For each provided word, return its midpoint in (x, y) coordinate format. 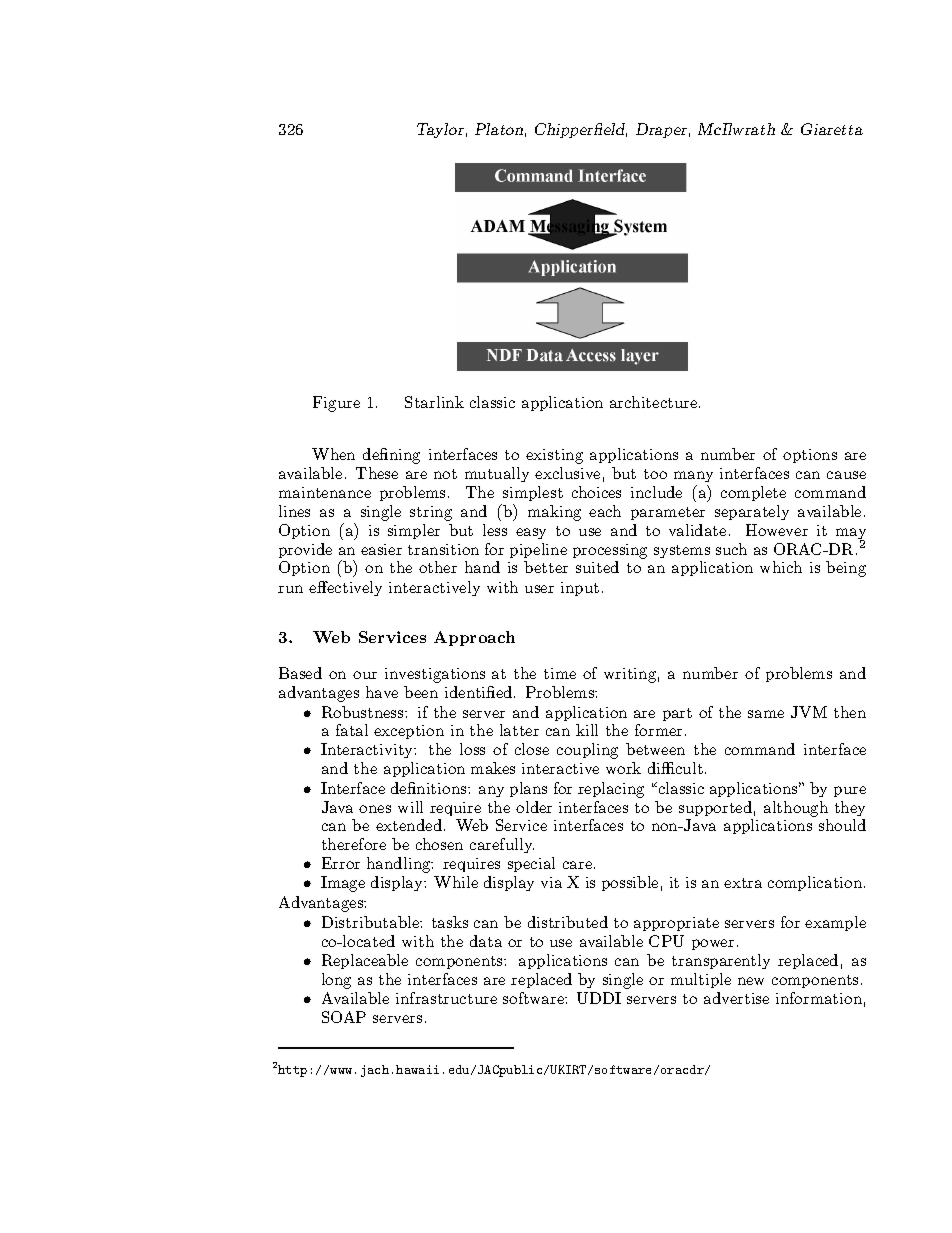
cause (846, 475)
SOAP (344, 1017)
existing (554, 456)
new (751, 981)
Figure (336, 404)
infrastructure (446, 998)
